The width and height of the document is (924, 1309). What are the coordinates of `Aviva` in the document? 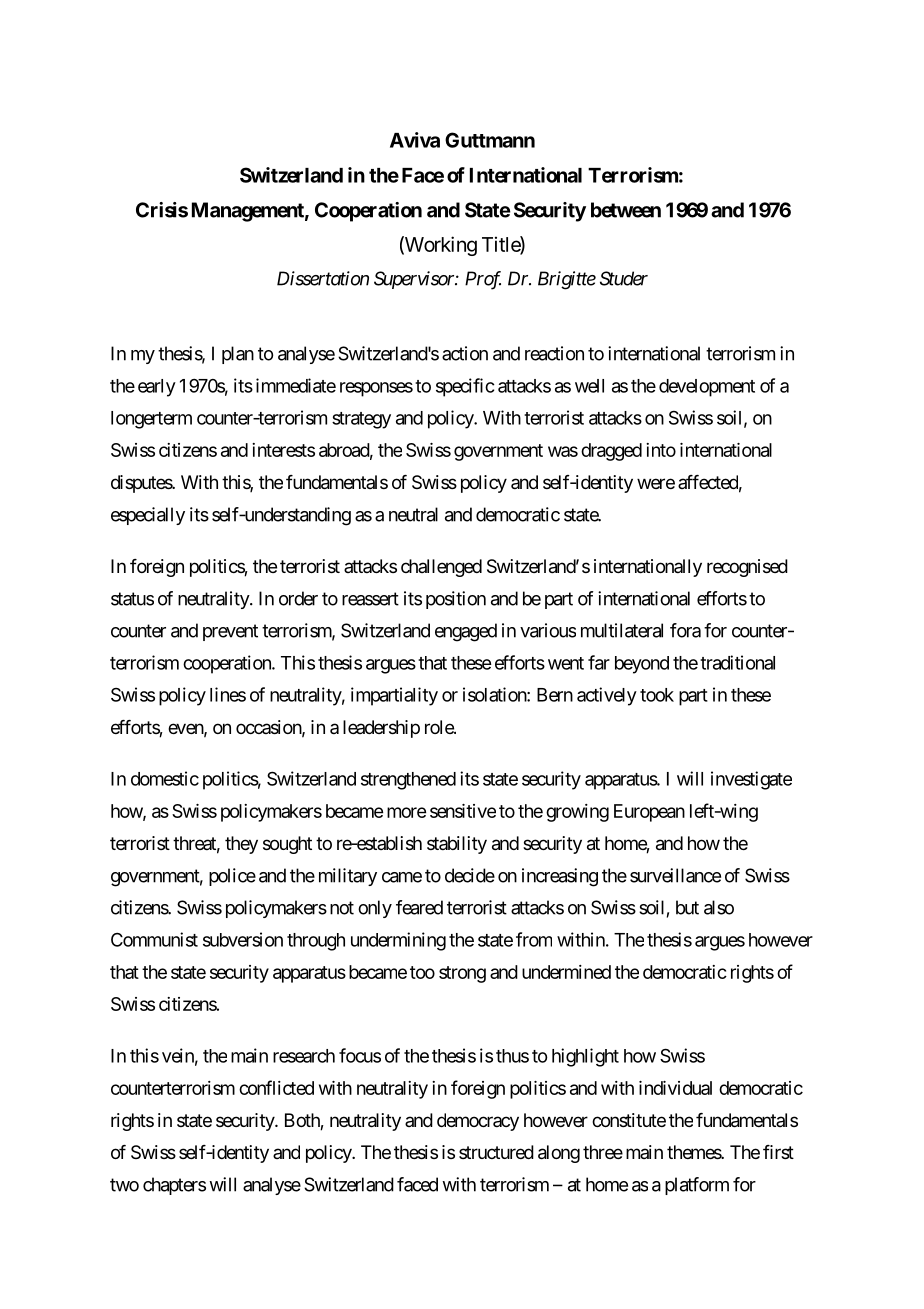 It's located at (415, 140).
